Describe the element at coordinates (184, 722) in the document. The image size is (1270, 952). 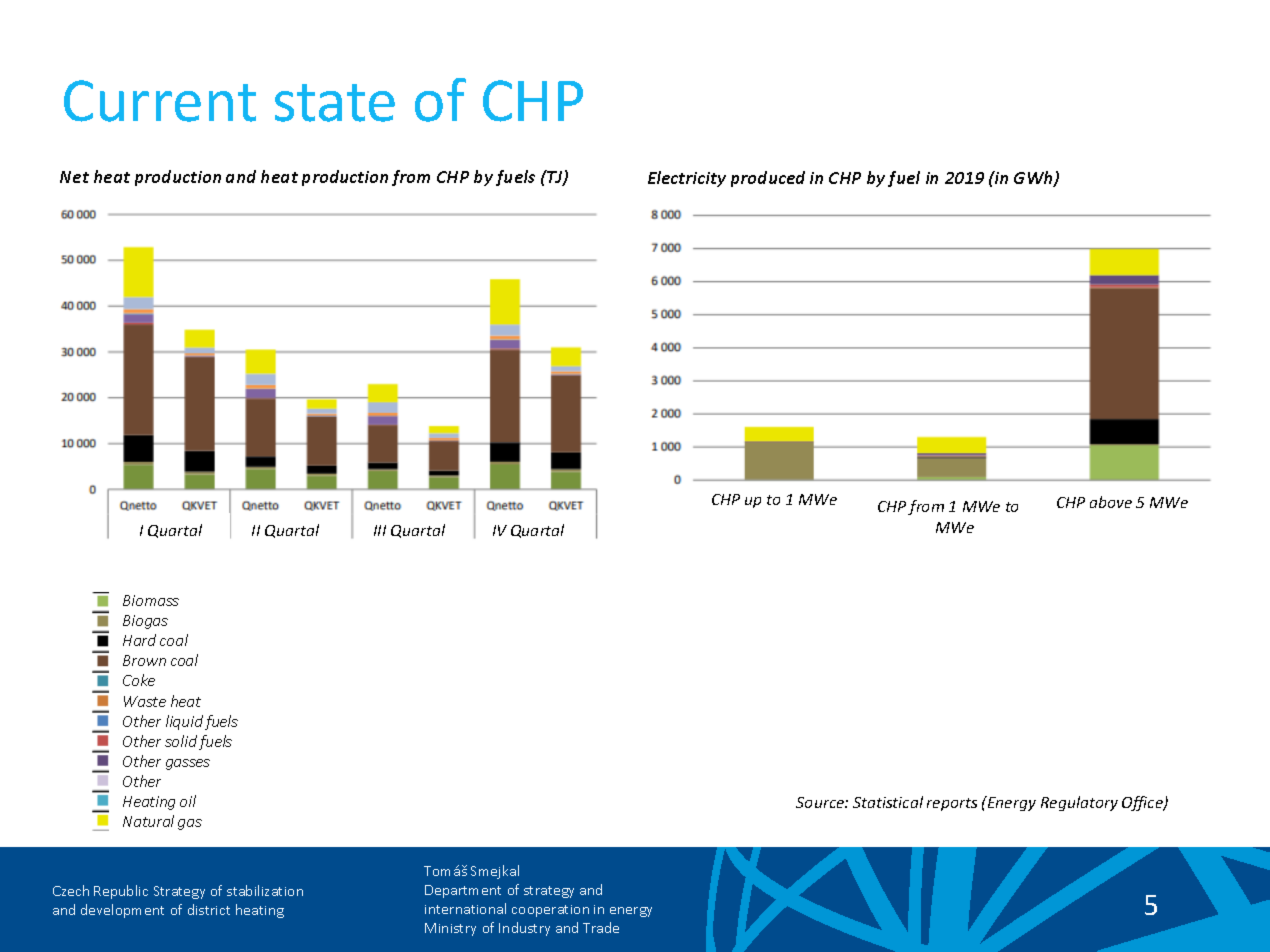
I see `liquid` at that location.
